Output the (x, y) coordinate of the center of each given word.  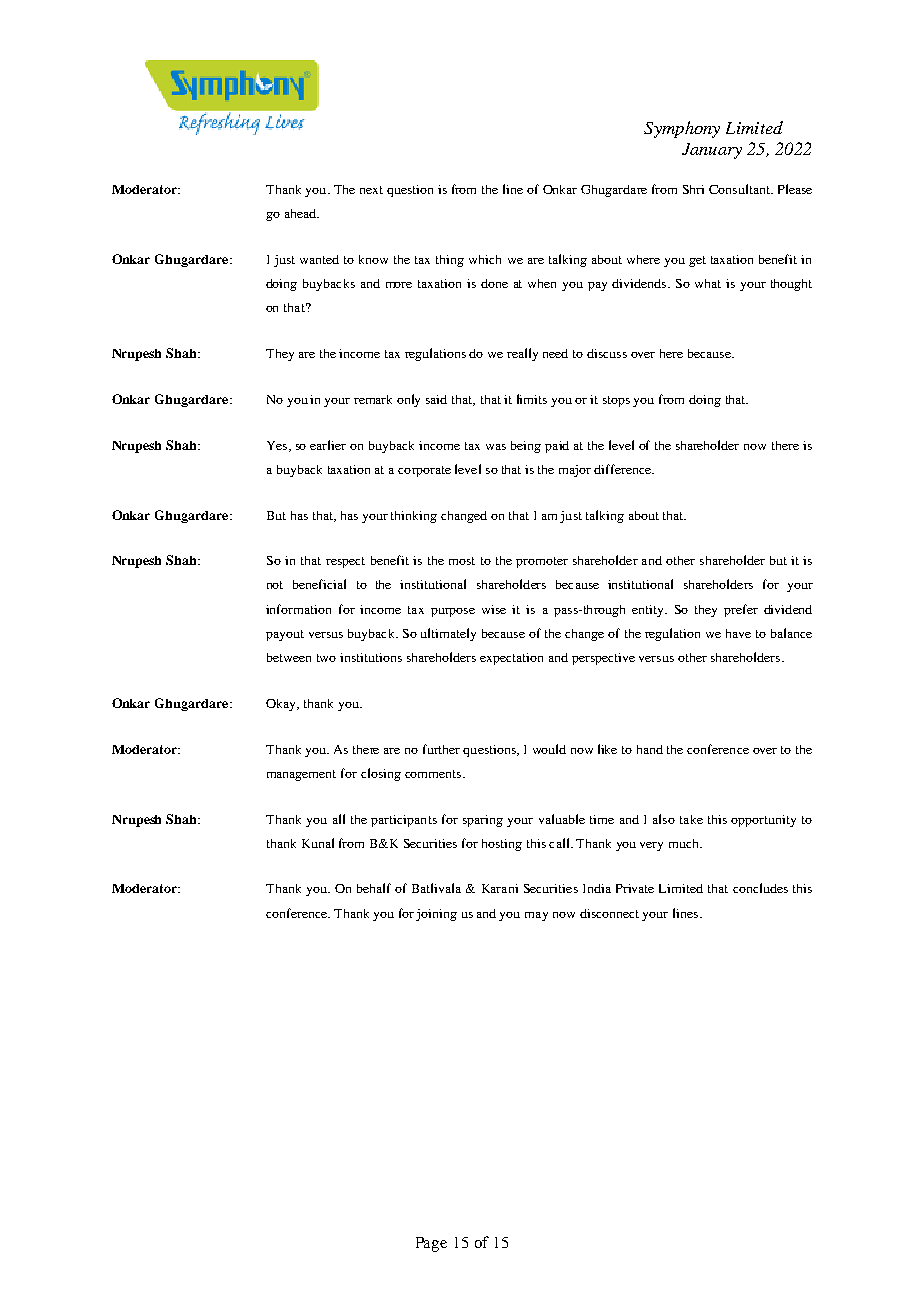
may (536, 916)
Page (431, 1244)
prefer (741, 610)
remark (373, 399)
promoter (542, 562)
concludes (760, 888)
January (712, 151)
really (522, 354)
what (708, 283)
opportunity (763, 821)
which (485, 259)
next (371, 190)
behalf (374, 888)
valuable (562, 819)
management (301, 775)
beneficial (319, 584)
